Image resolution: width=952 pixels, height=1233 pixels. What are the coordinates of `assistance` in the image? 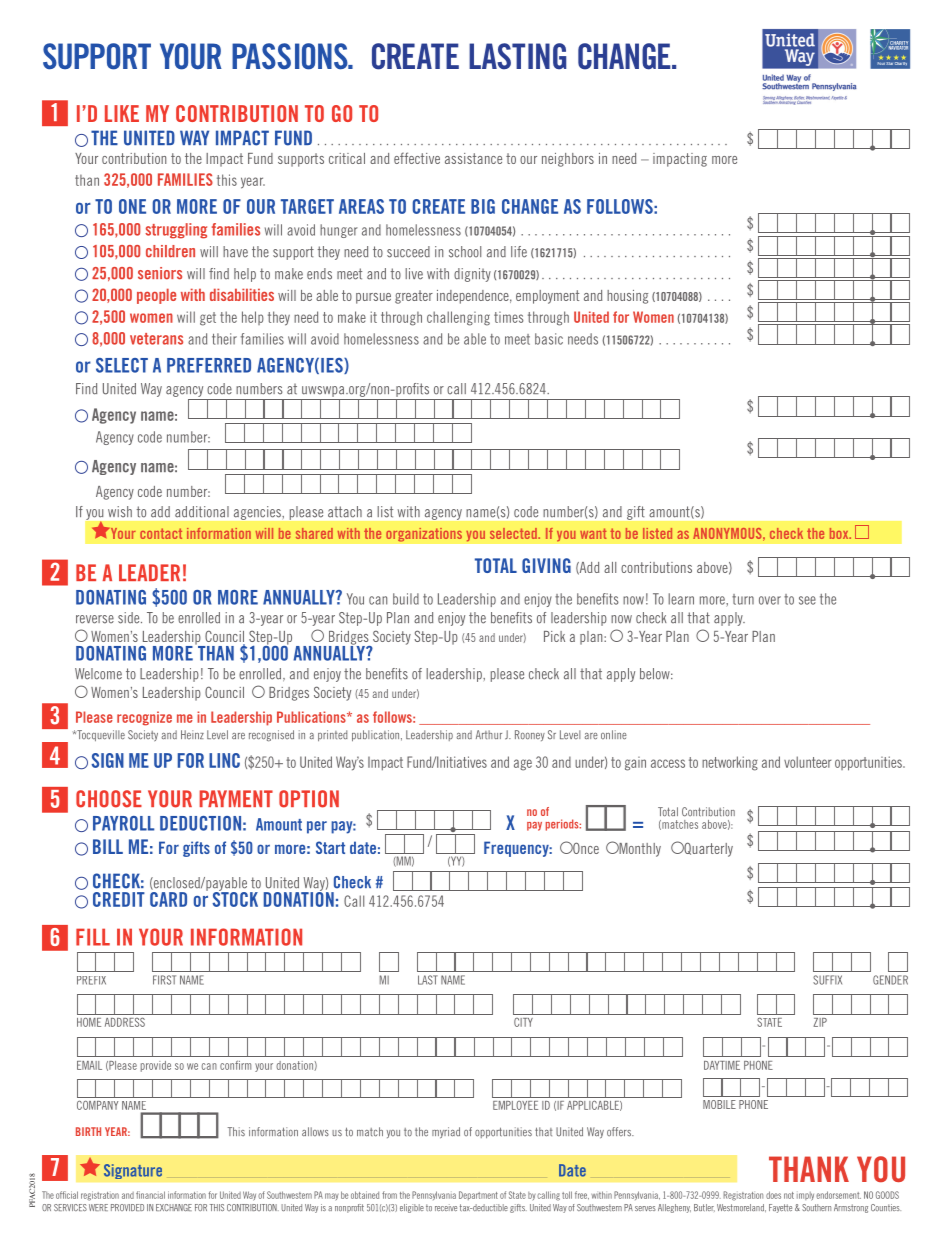 It's located at (473, 158).
